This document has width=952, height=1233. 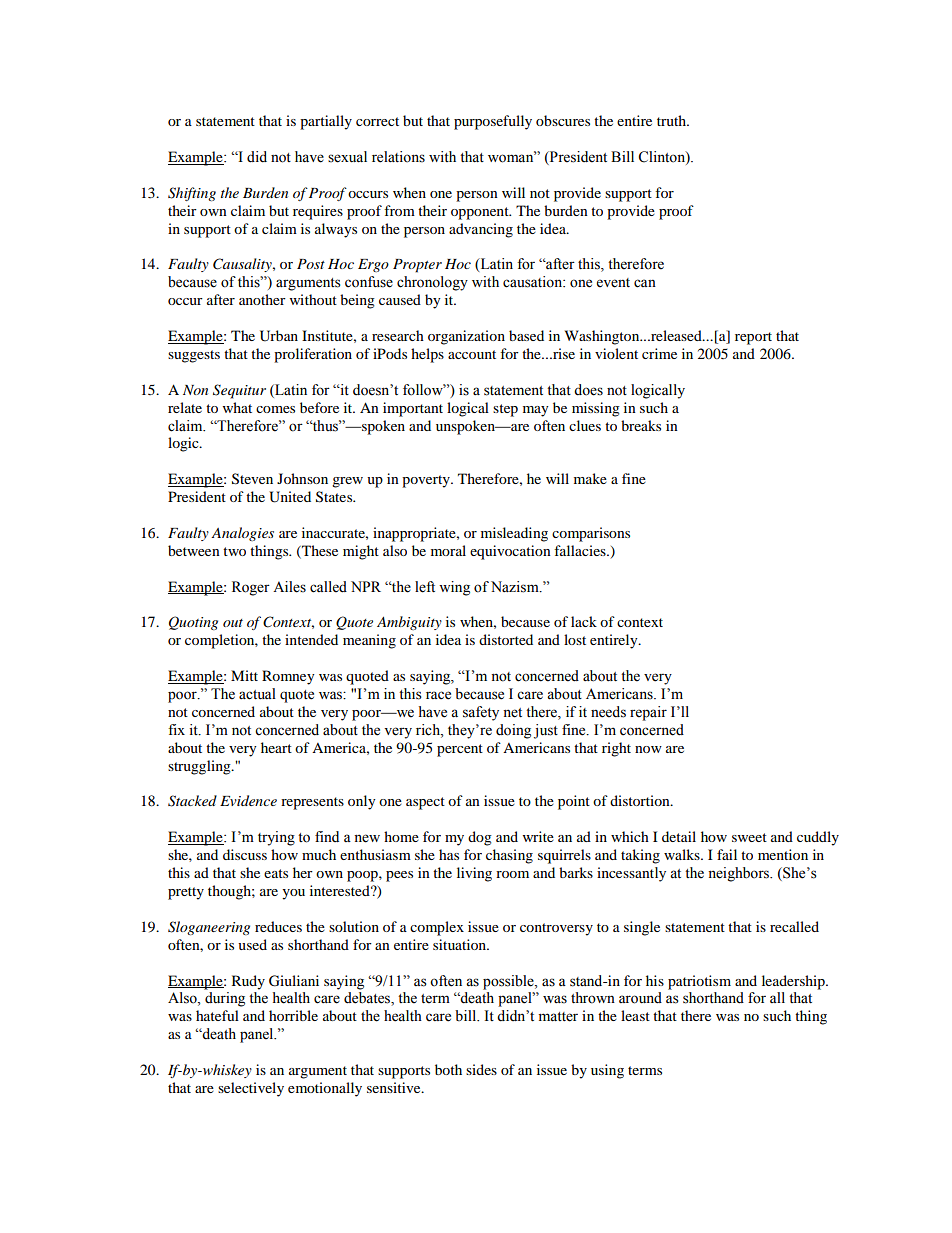 I want to click on truth, so click(x=672, y=120).
